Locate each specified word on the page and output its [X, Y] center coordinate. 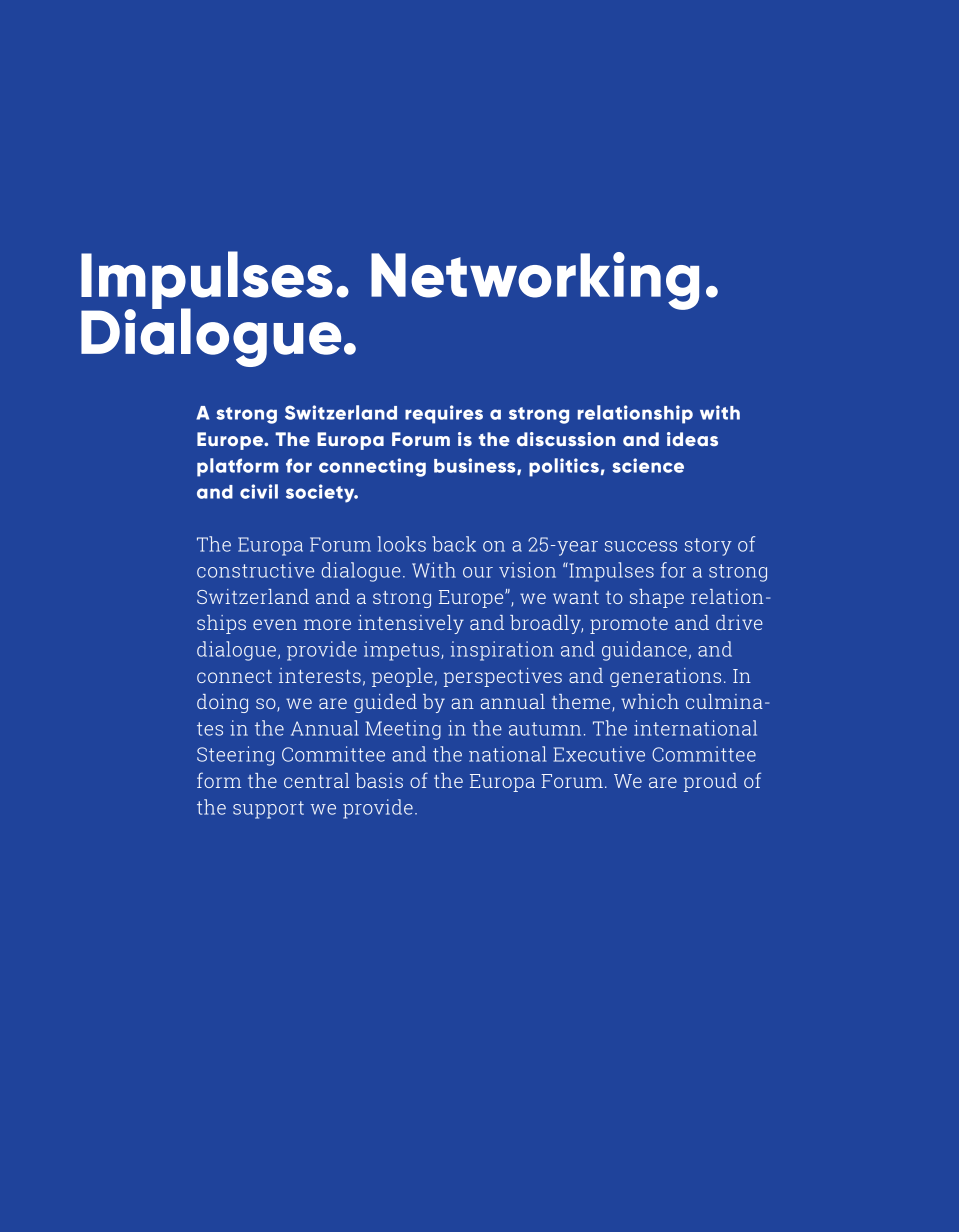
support [268, 810]
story [708, 547]
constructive [255, 570]
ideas [692, 439]
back [454, 544]
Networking [535, 281]
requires [444, 414]
